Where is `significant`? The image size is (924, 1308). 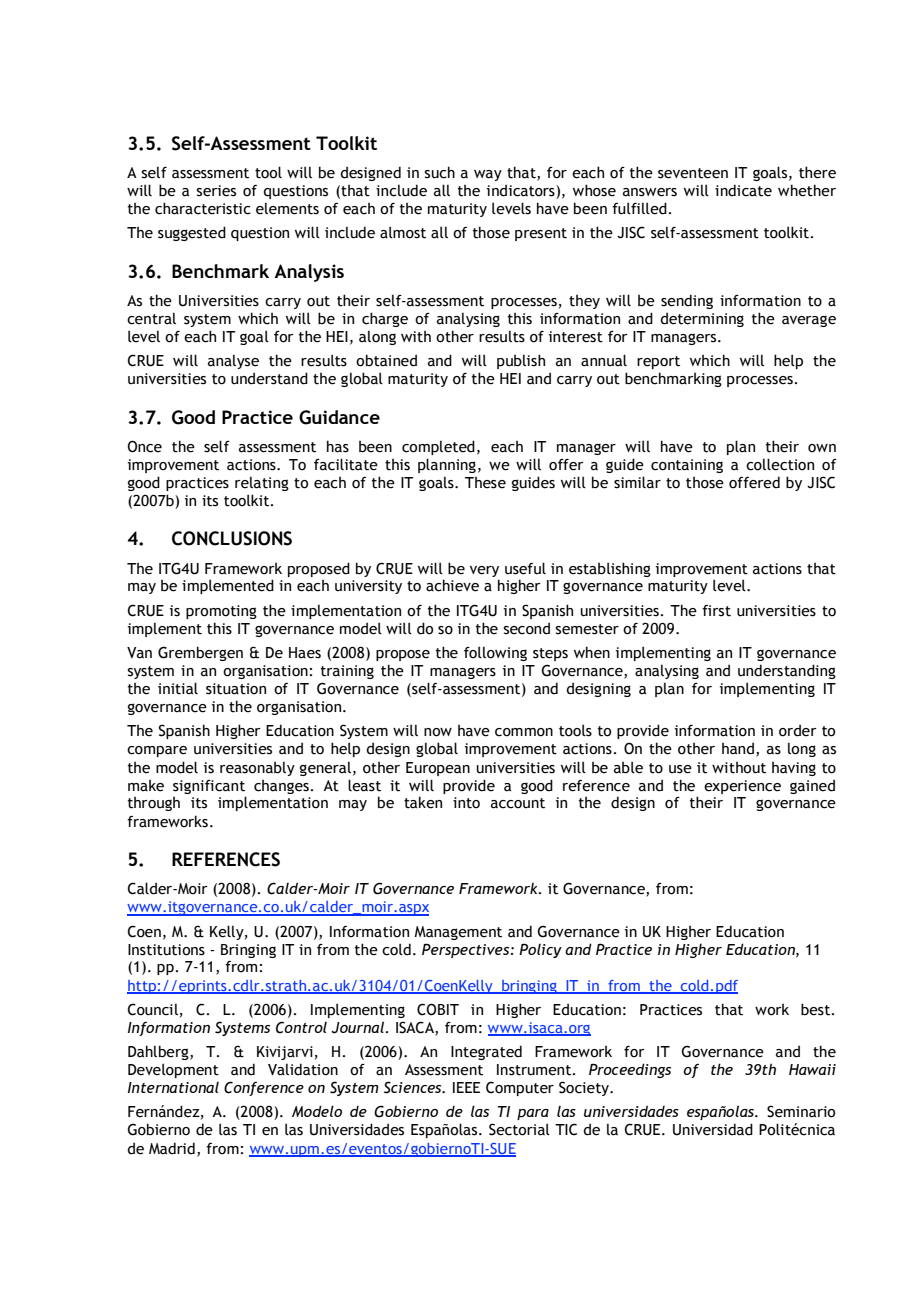
significant is located at coordinates (209, 787).
